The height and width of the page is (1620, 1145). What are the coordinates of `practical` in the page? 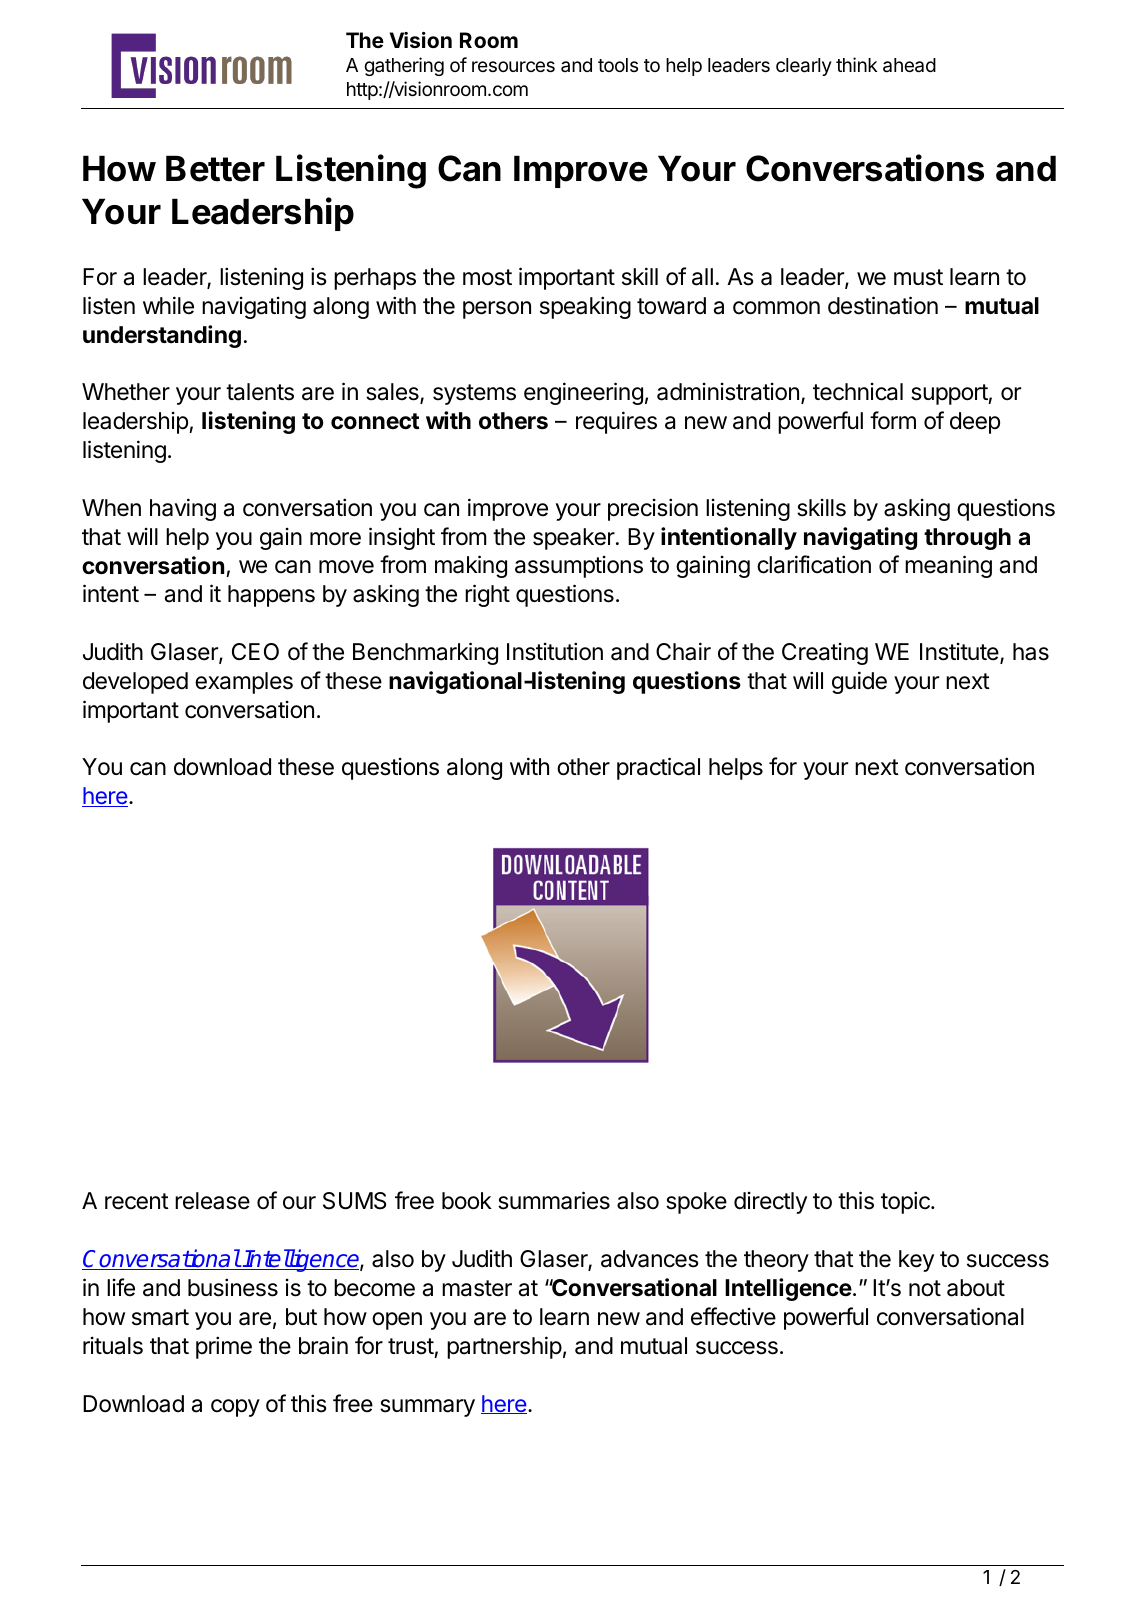 It's located at (658, 768).
